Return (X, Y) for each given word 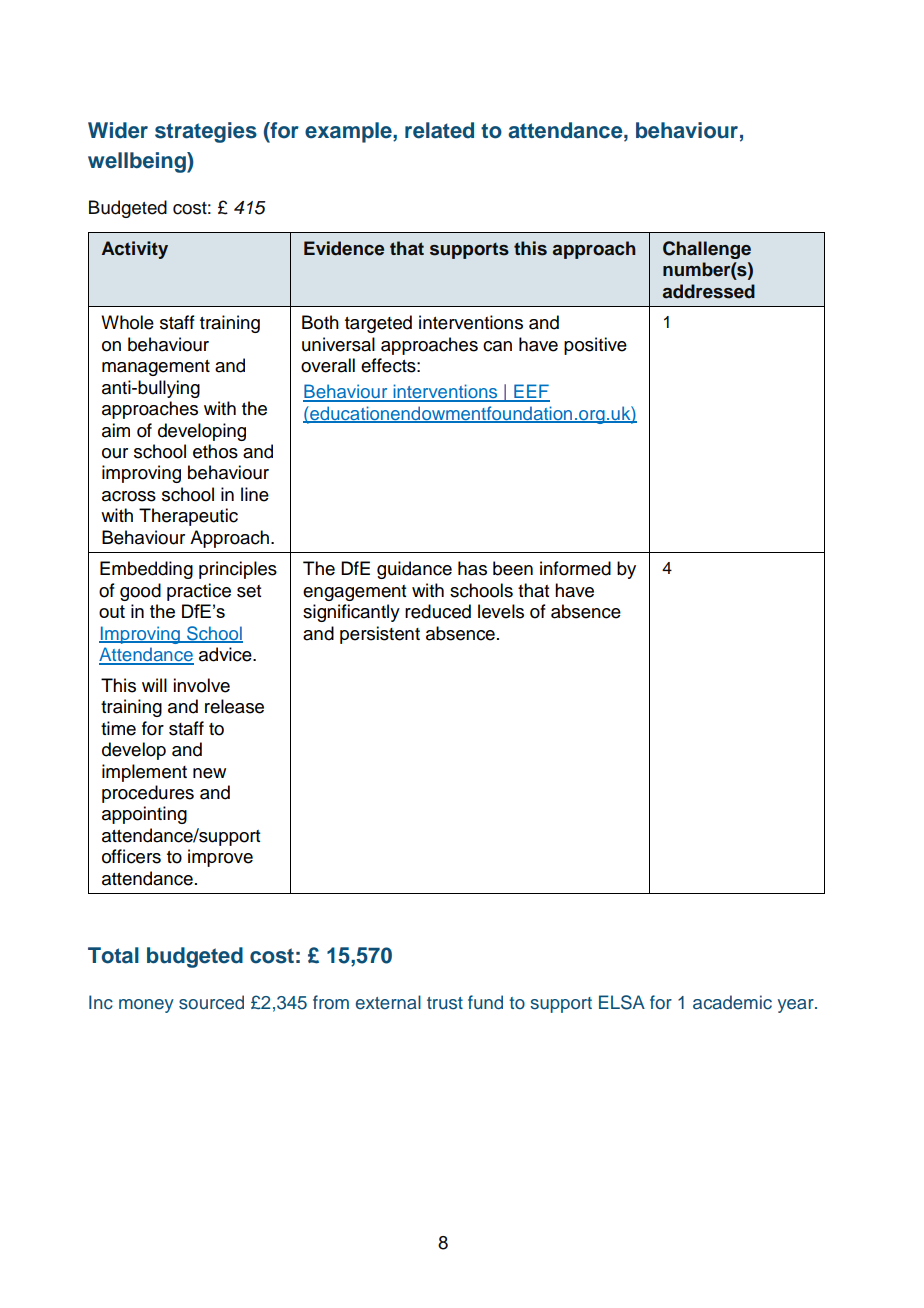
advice (226, 654)
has (472, 568)
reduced (438, 611)
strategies (206, 132)
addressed (709, 291)
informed (575, 568)
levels (501, 611)
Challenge (707, 250)
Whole (127, 322)
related (439, 130)
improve (220, 858)
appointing (144, 815)
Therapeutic (188, 517)
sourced (211, 1002)
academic (732, 1002)
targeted (378, 324)
